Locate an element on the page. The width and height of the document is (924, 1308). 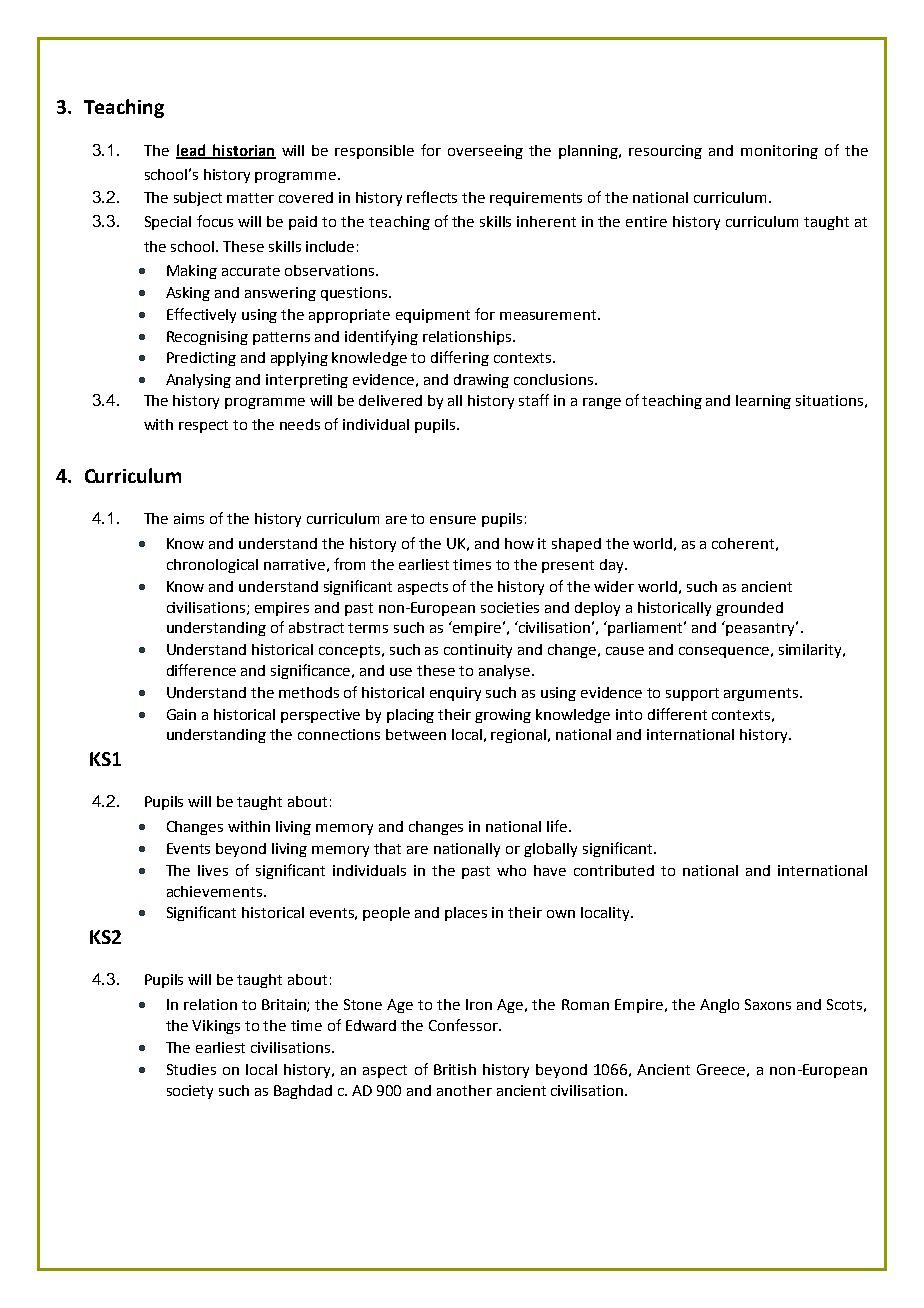
different is located at coordinates (677, 714).
